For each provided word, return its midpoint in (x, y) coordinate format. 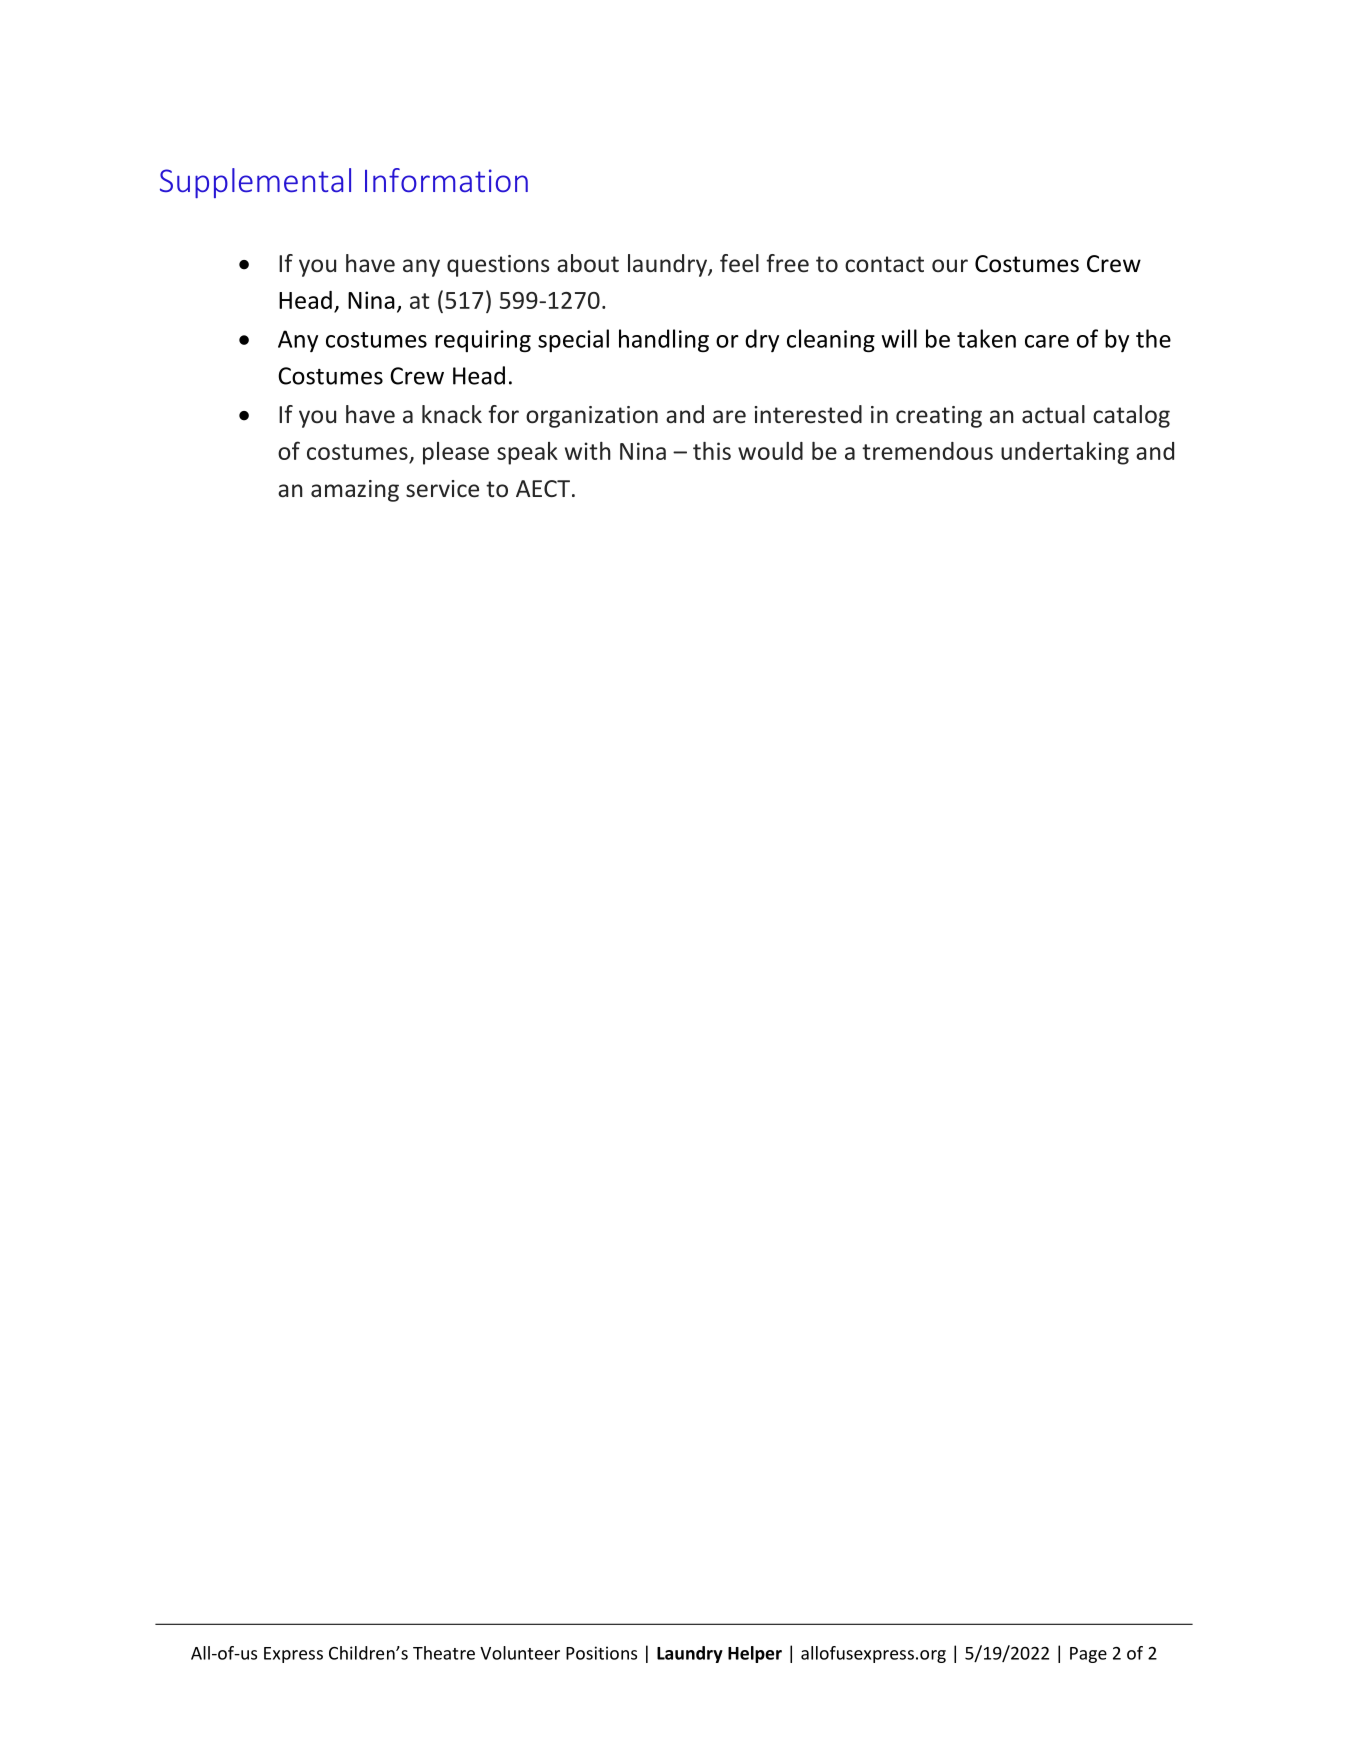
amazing (355, 491)
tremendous (927, 451)
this (712, 451)
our (950, 265)
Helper (755, 1654)
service (442, 489)
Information (446, 180)
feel (739, 263)
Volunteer (520, 1653)
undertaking (1065, 453)
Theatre (444, 1653)
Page (1088, 1655)
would (770, 451)
